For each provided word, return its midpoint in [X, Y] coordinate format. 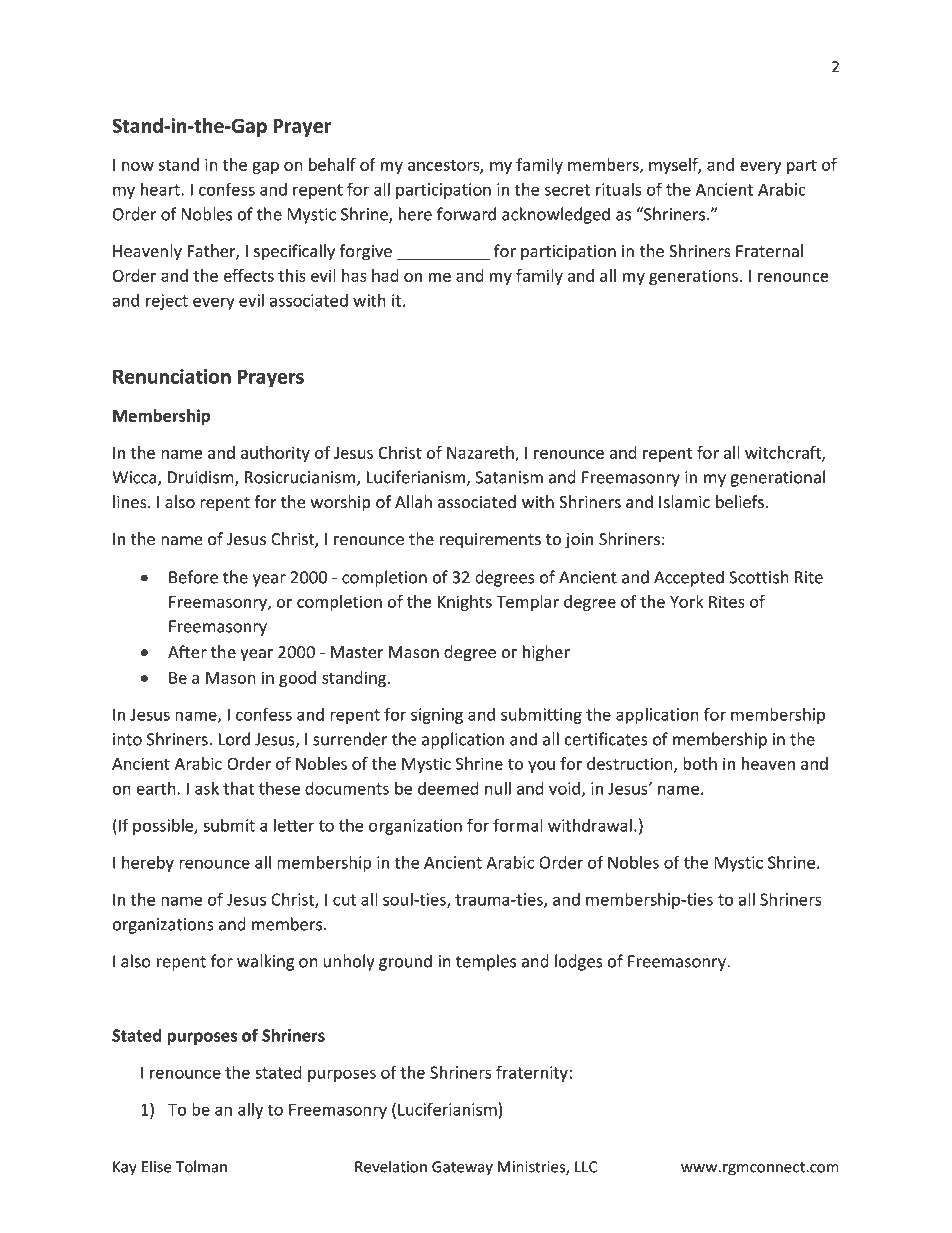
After [187, 652]
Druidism [201, 478]
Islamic [684, 502]
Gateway [462, 1168]
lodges [579, 962]
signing [437, 716]
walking [265, 962]
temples [486, 962]
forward [466, 214]
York [686, 601]
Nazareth [481, 453]
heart [161, 189]
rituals [619, 189]
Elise [157, 1166]
